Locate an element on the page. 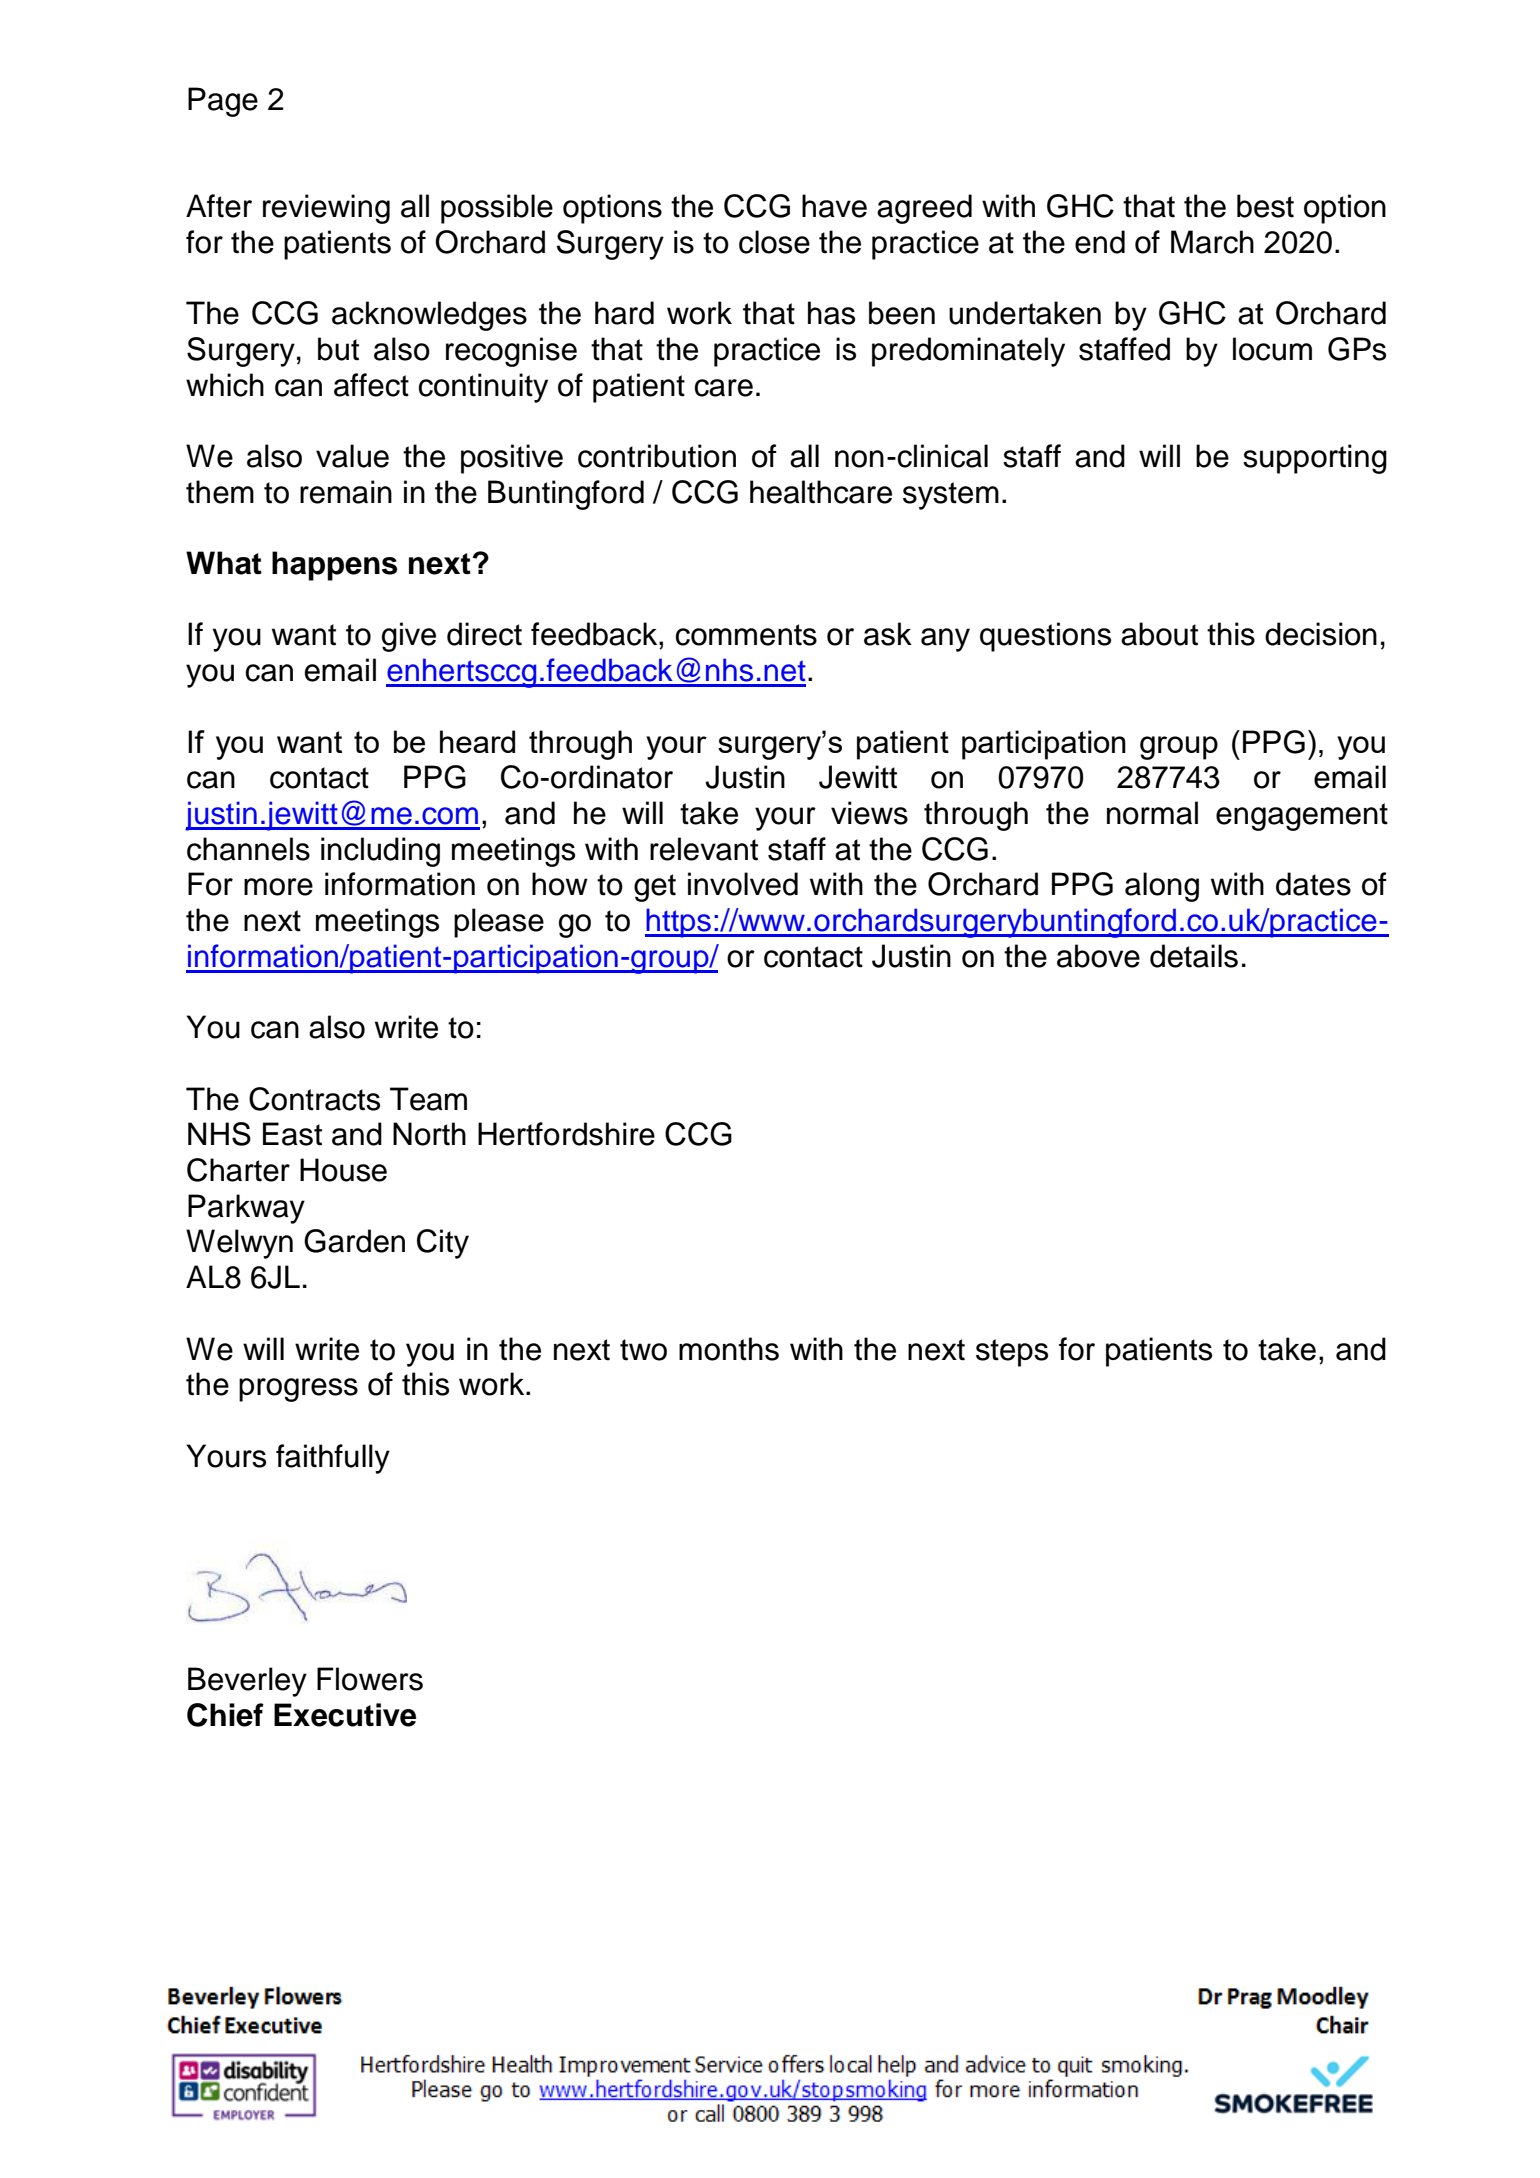 The width and height of the image is (1540, 2178). have is located at coordinates (834, 206).
